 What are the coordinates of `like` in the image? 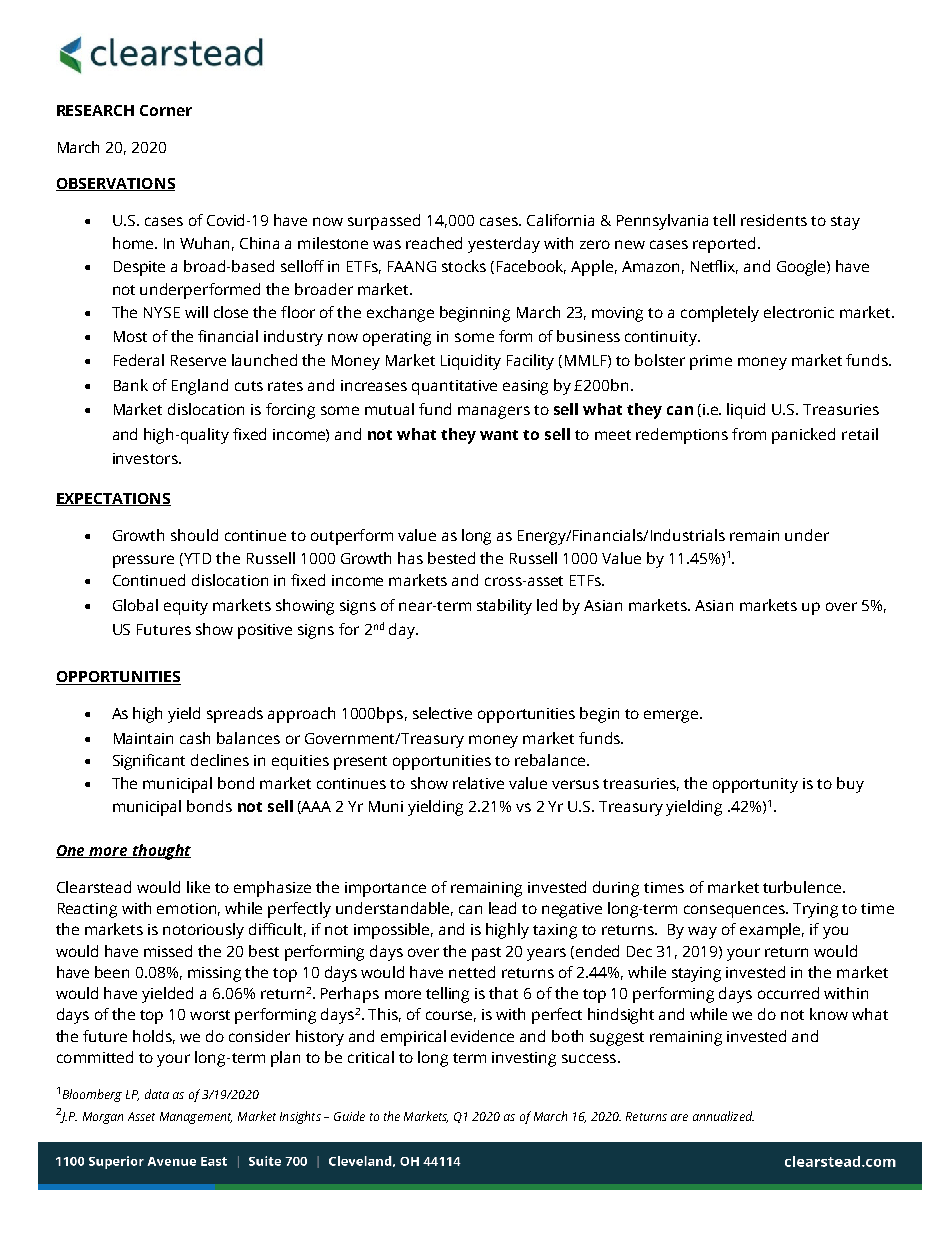 It's located at (198, 887).
